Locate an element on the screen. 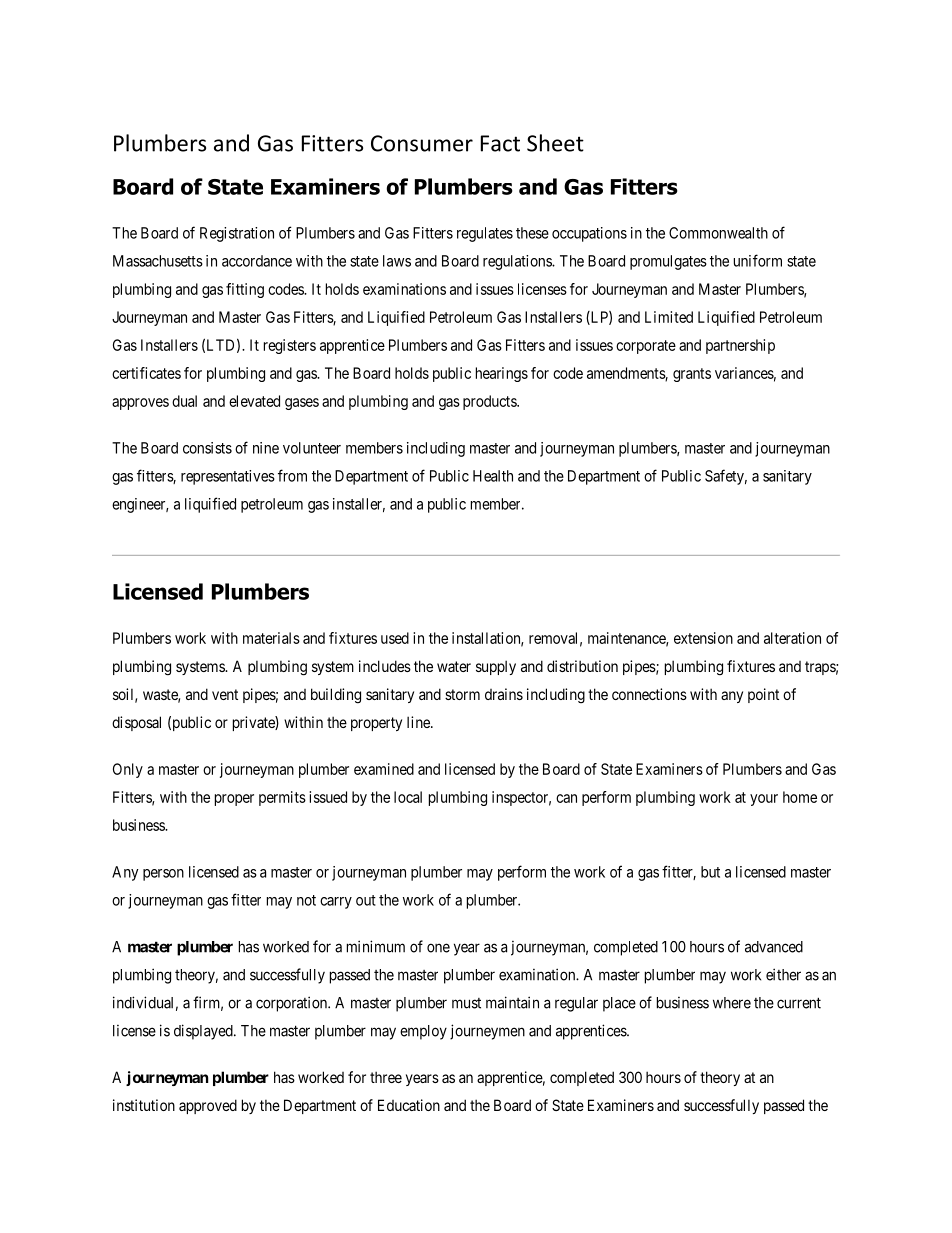  water is located at coordinates (454, 666).
